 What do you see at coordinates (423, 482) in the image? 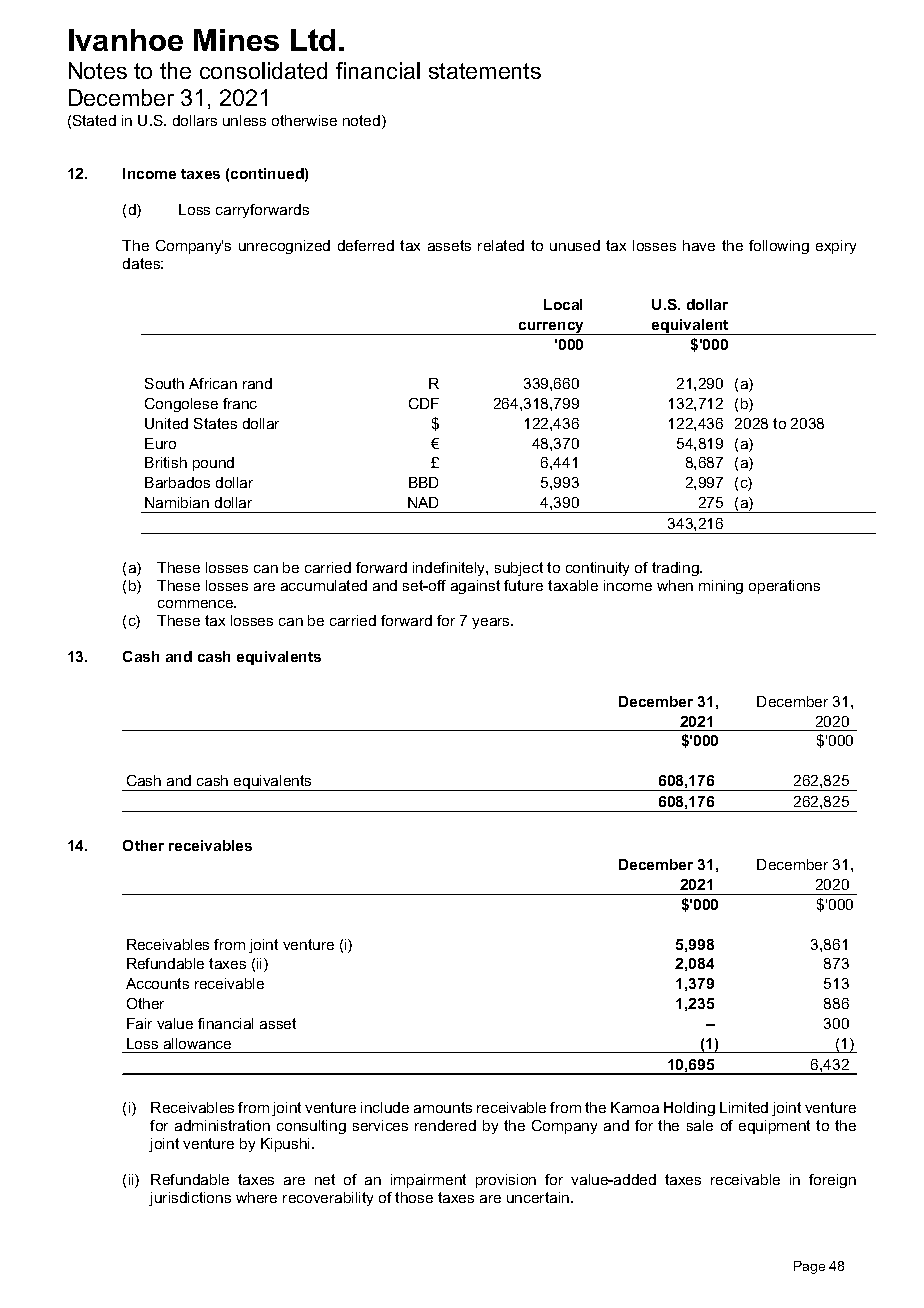
I see `BBD` at bounding box center [423, 482].
